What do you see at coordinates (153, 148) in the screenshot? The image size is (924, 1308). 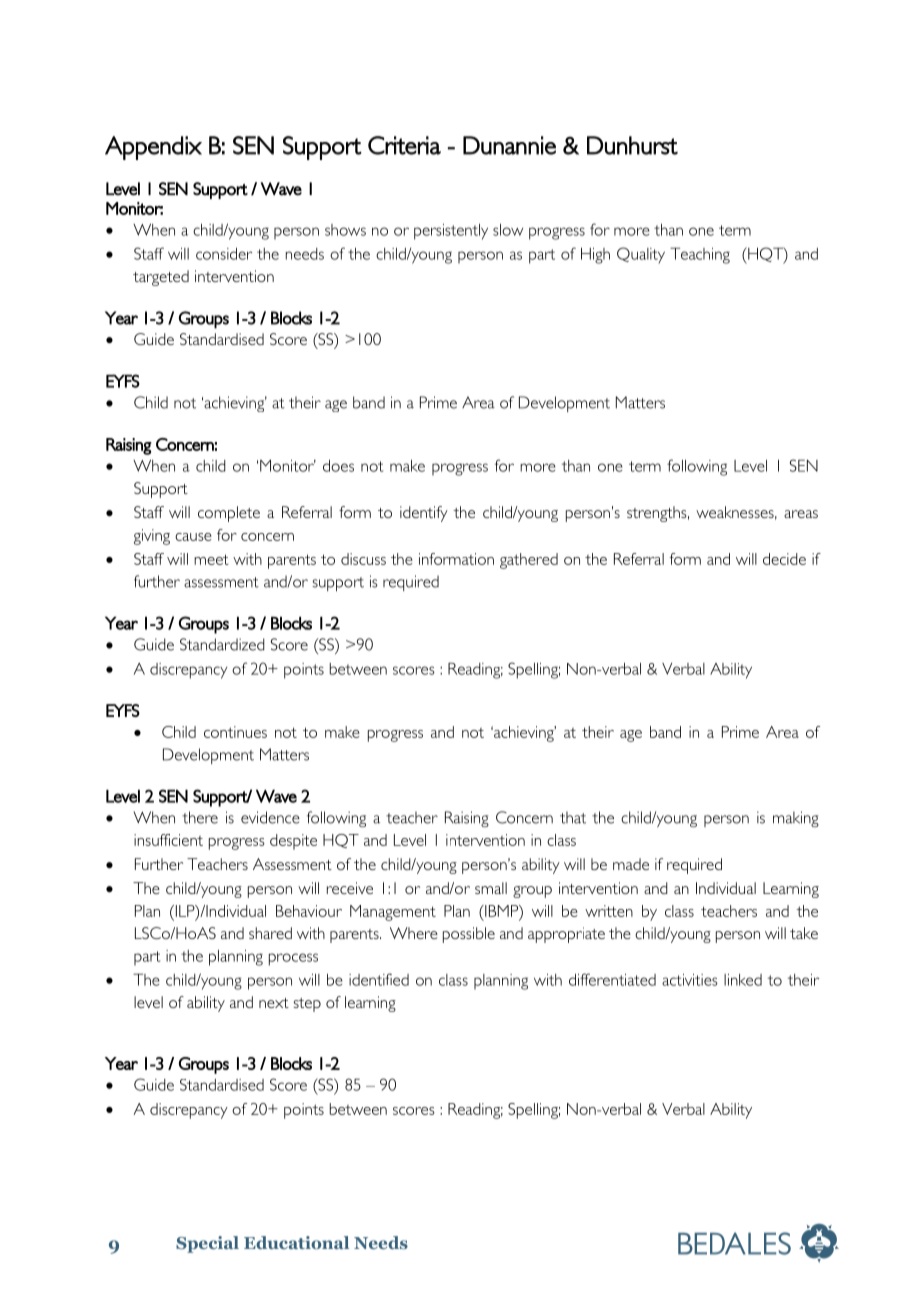 I see `Appendix` at bounding box center [153, 148].
